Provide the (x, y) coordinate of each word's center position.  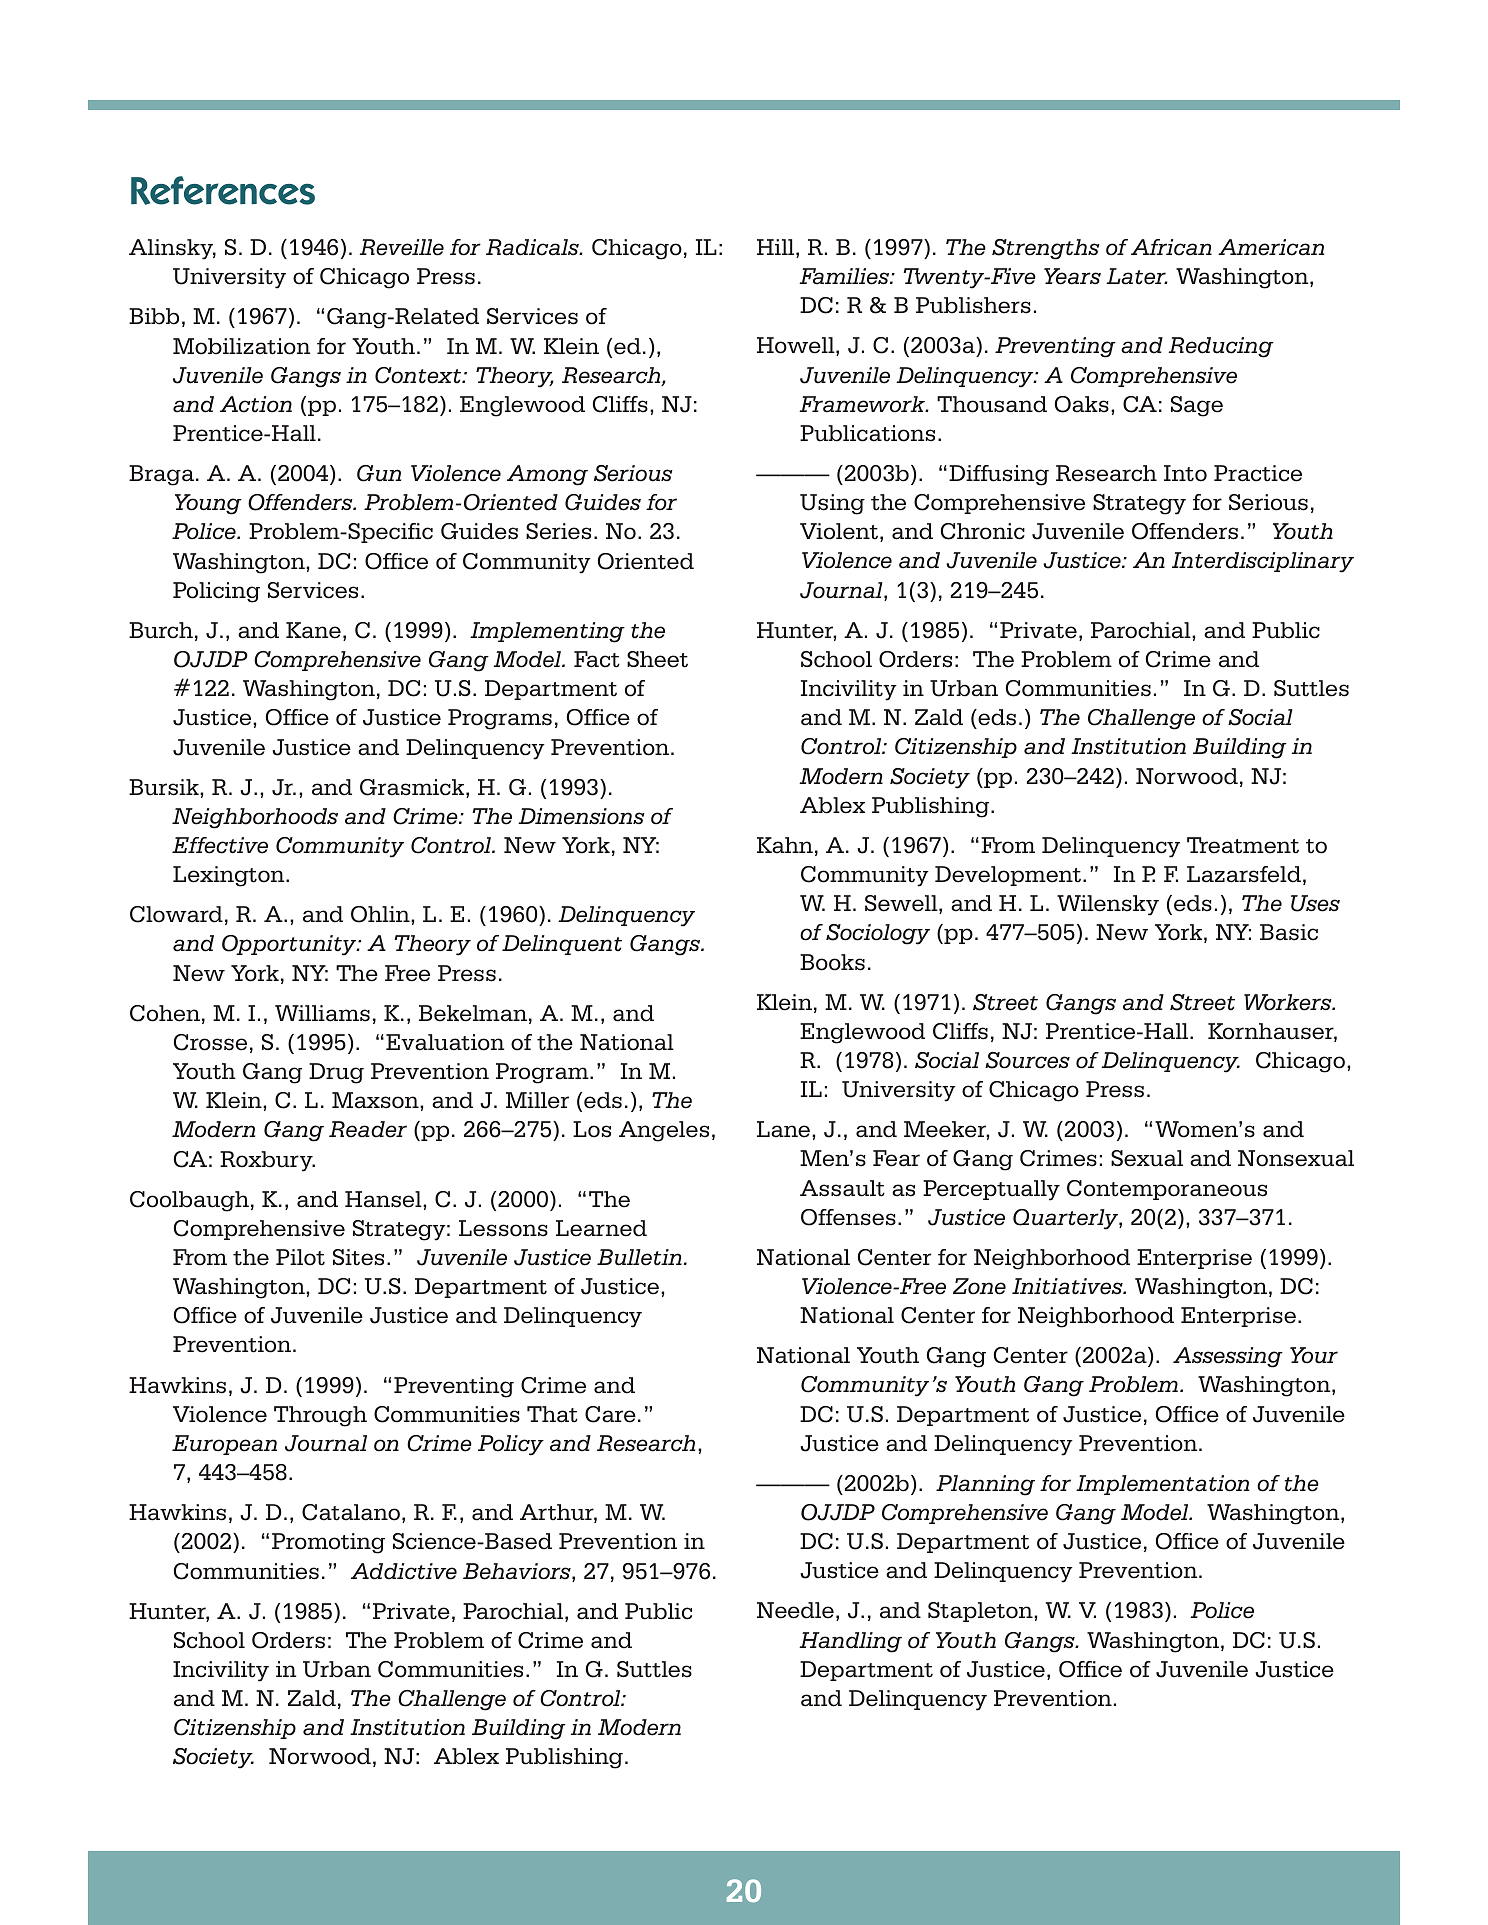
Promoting (328, 1543)
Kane (313, 630)
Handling (850, 1642)
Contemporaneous (1167, 1190)
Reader (368, 1129)
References (223, 190)
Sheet (657, 659)
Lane (785, 1129)
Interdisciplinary (1263, 562)
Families (845, 276)
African (1171, 247)
